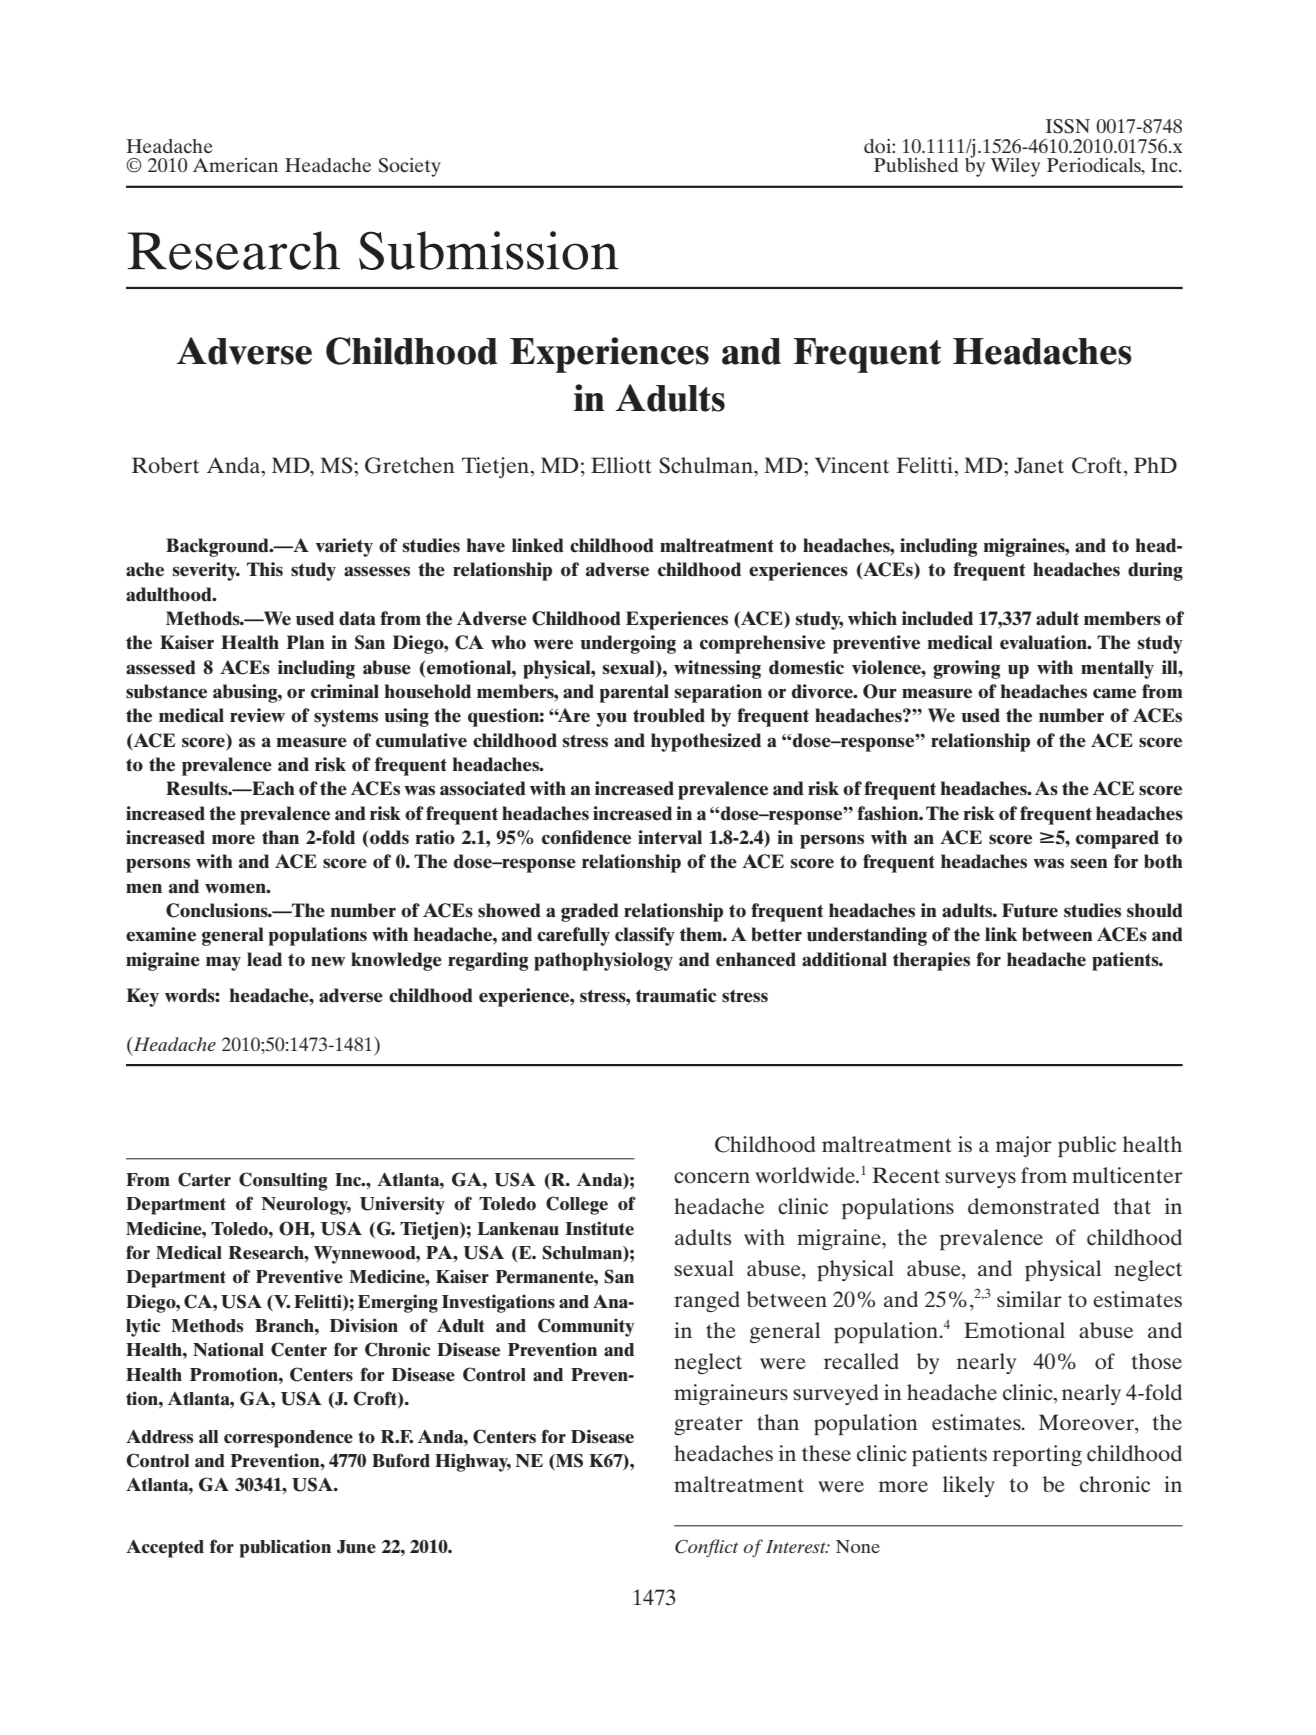  What do you see at coordinates (288, 1439) in the page?
I see `correspondence` at bounding box center [288, 1439].
